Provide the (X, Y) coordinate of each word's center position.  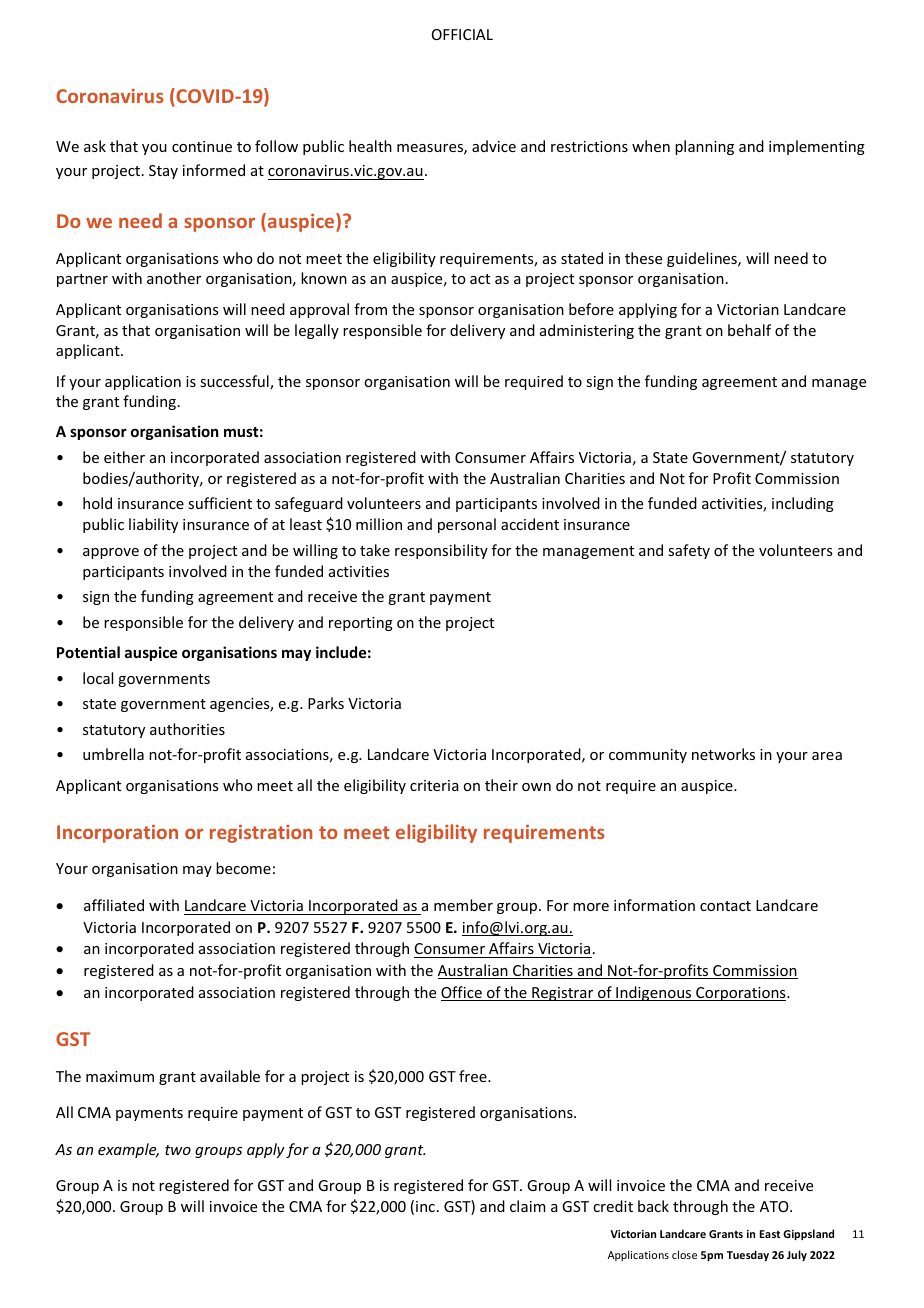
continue (202, 146)
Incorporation (117, 834)
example (128, 1150)
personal (467, 525)
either (124, 457)
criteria (434, 785)
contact (725, 906)
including (803, 504)
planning (704, 147)
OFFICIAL (462, 34)
